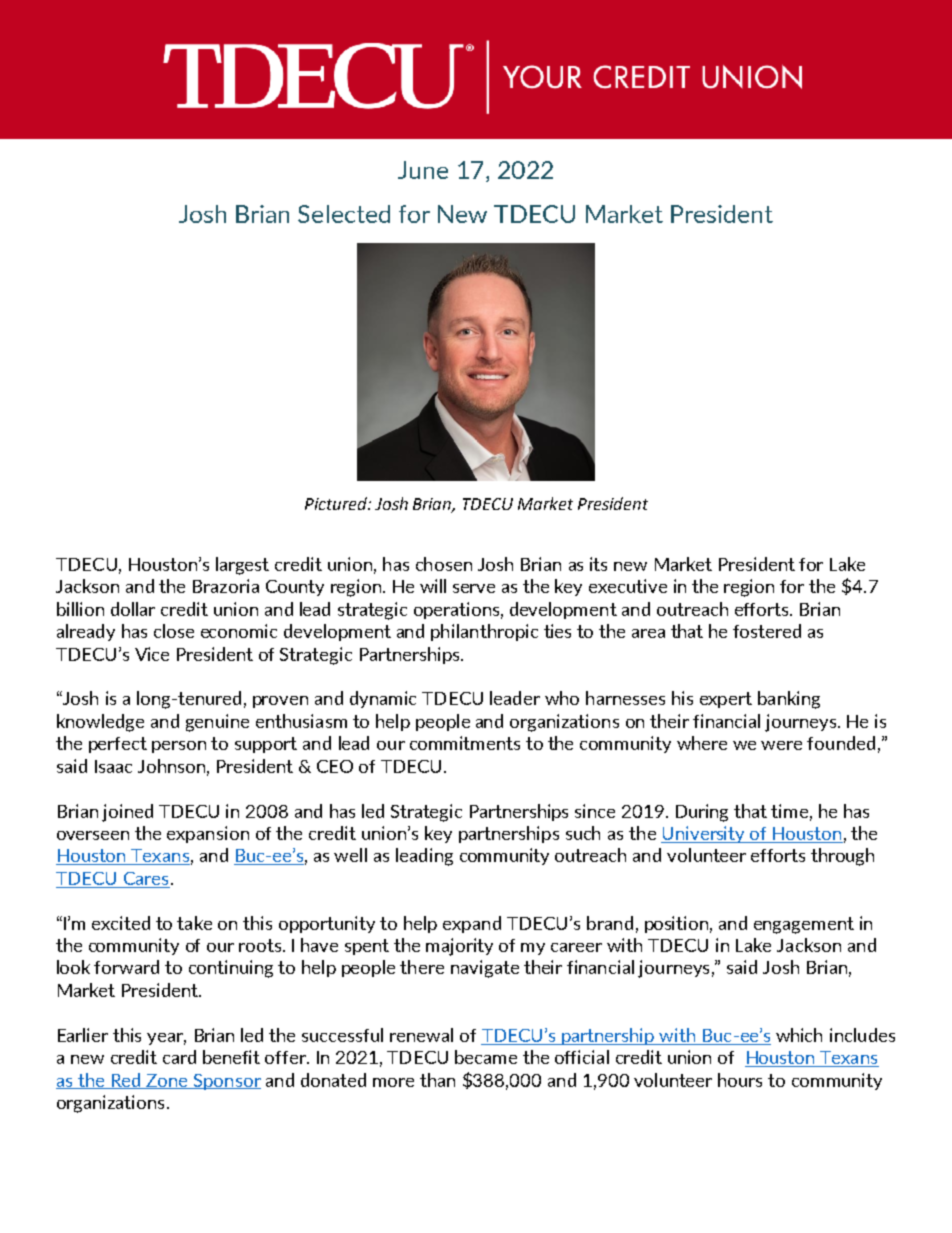  What do you see at coordinates (444, 564) in the document?
I see `chosen` at bounding box center [444, 564].
